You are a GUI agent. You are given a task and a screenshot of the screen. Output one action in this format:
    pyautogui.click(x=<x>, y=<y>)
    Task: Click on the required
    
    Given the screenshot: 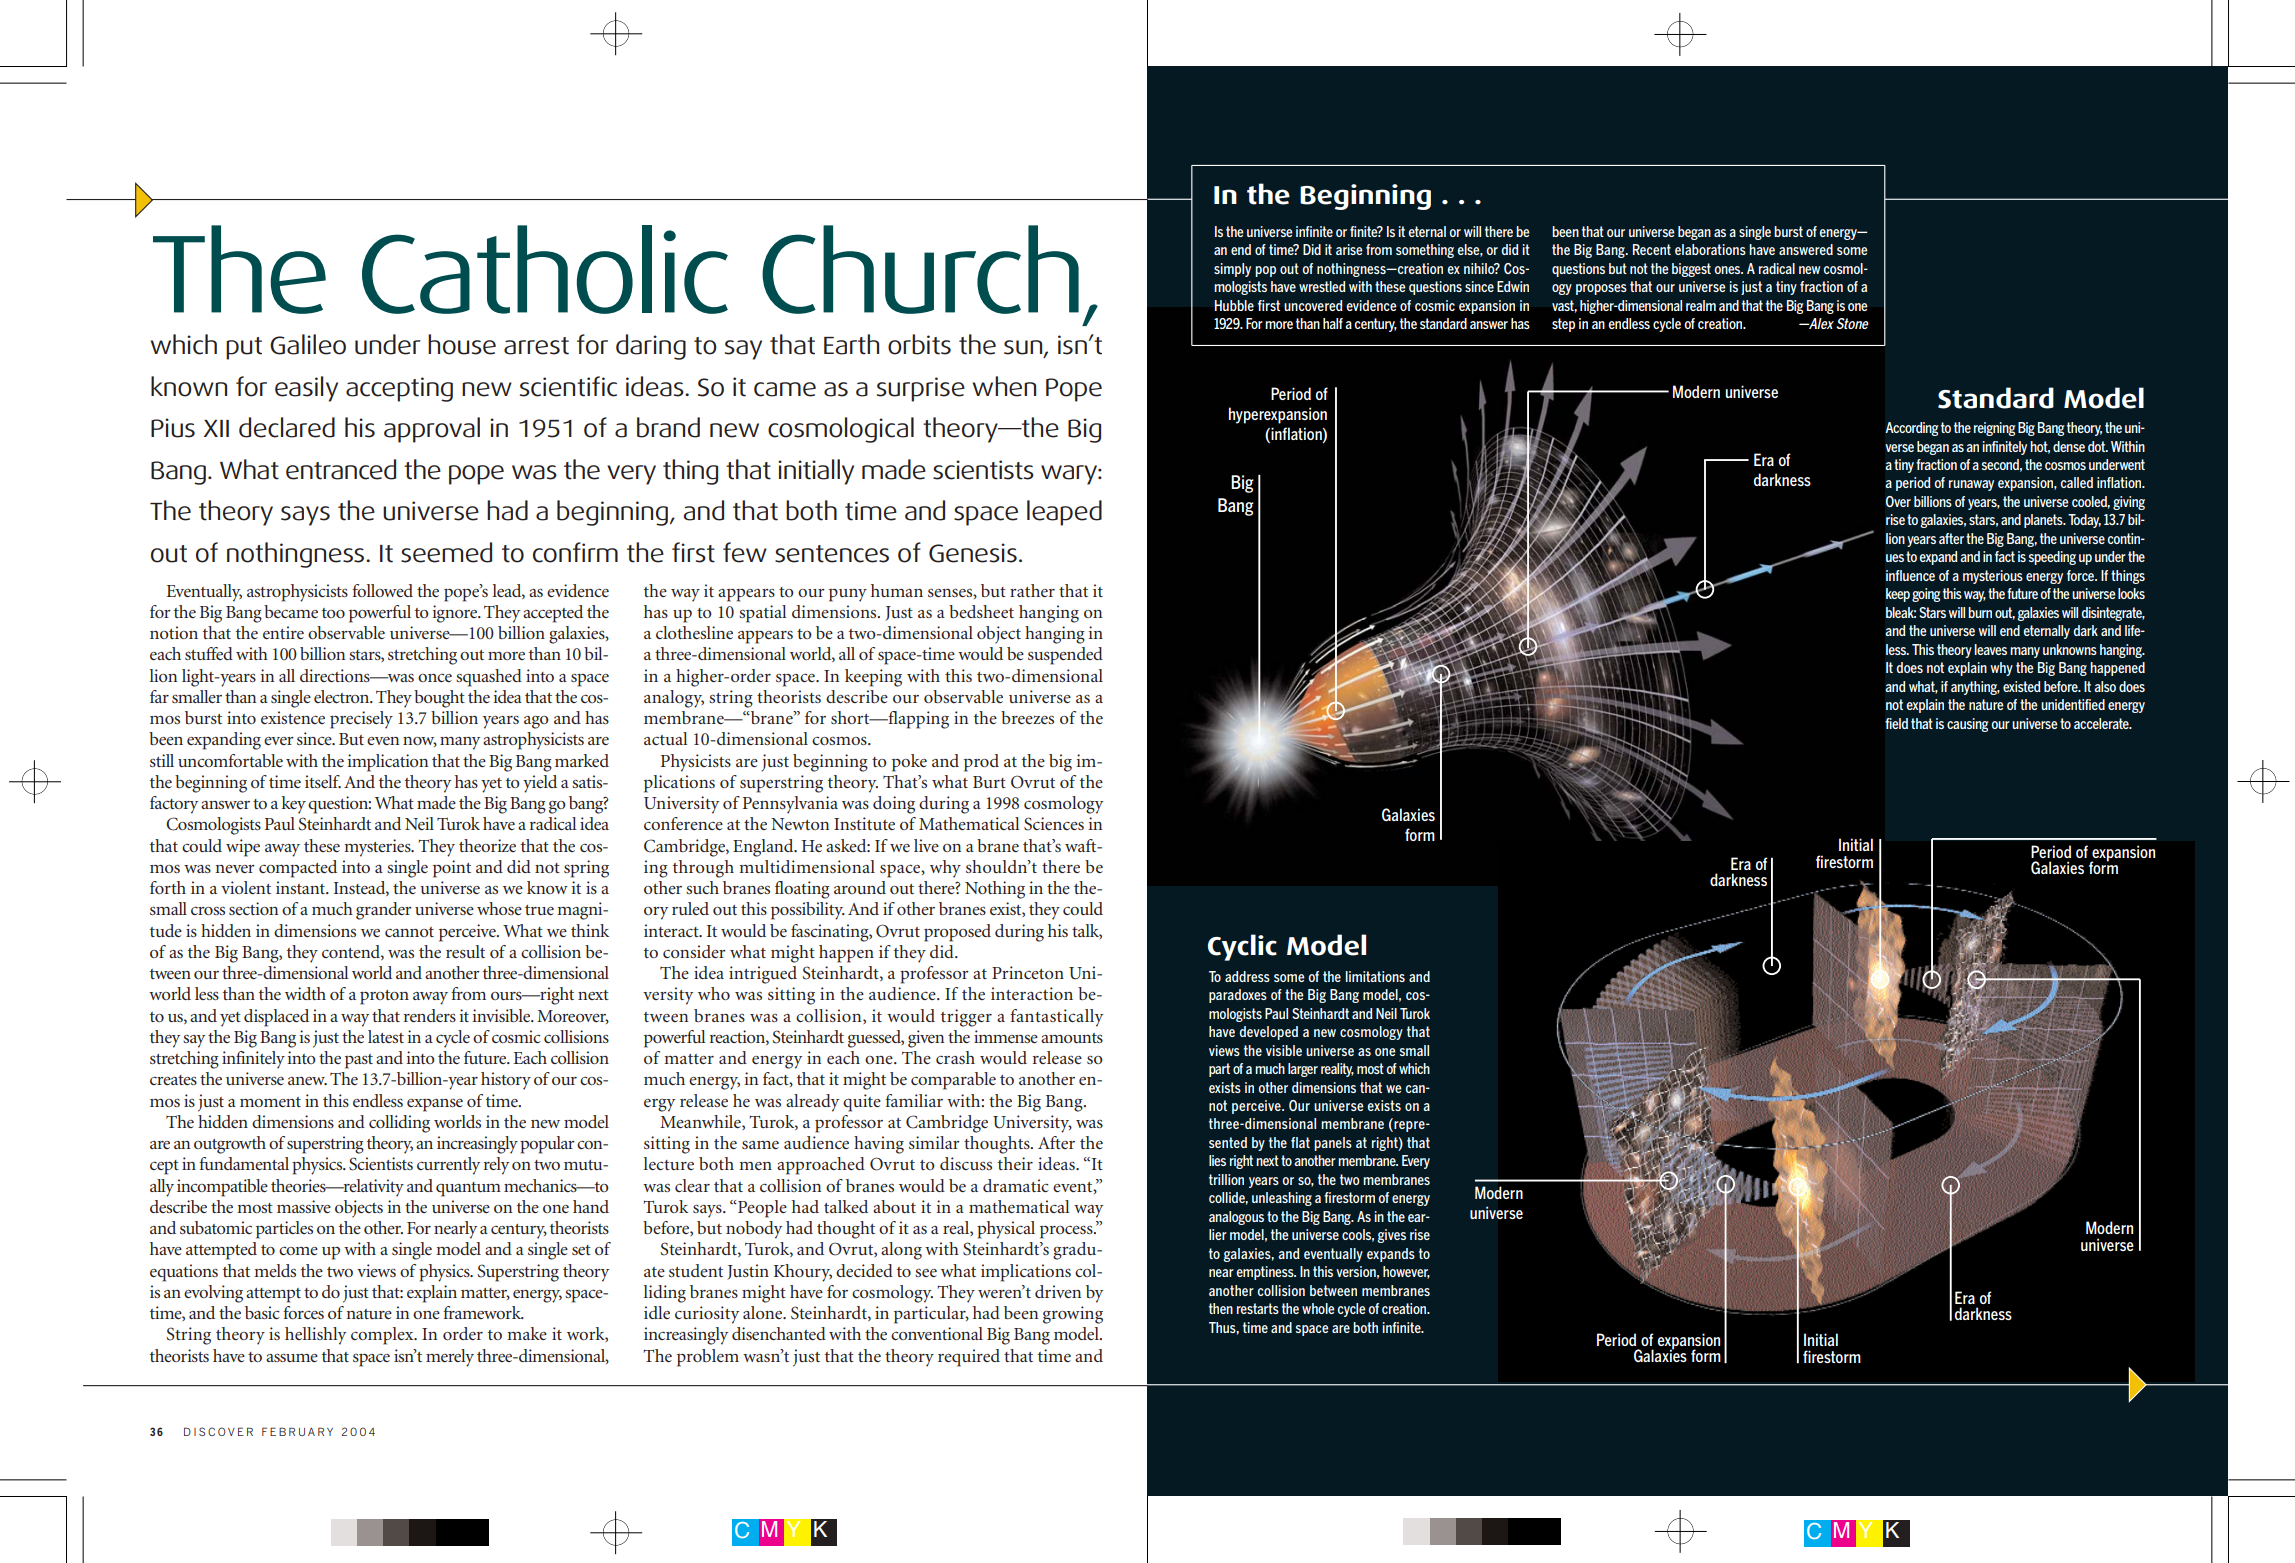 What is the action you would take?
    pyautogui.click(x=969, y=1358)
